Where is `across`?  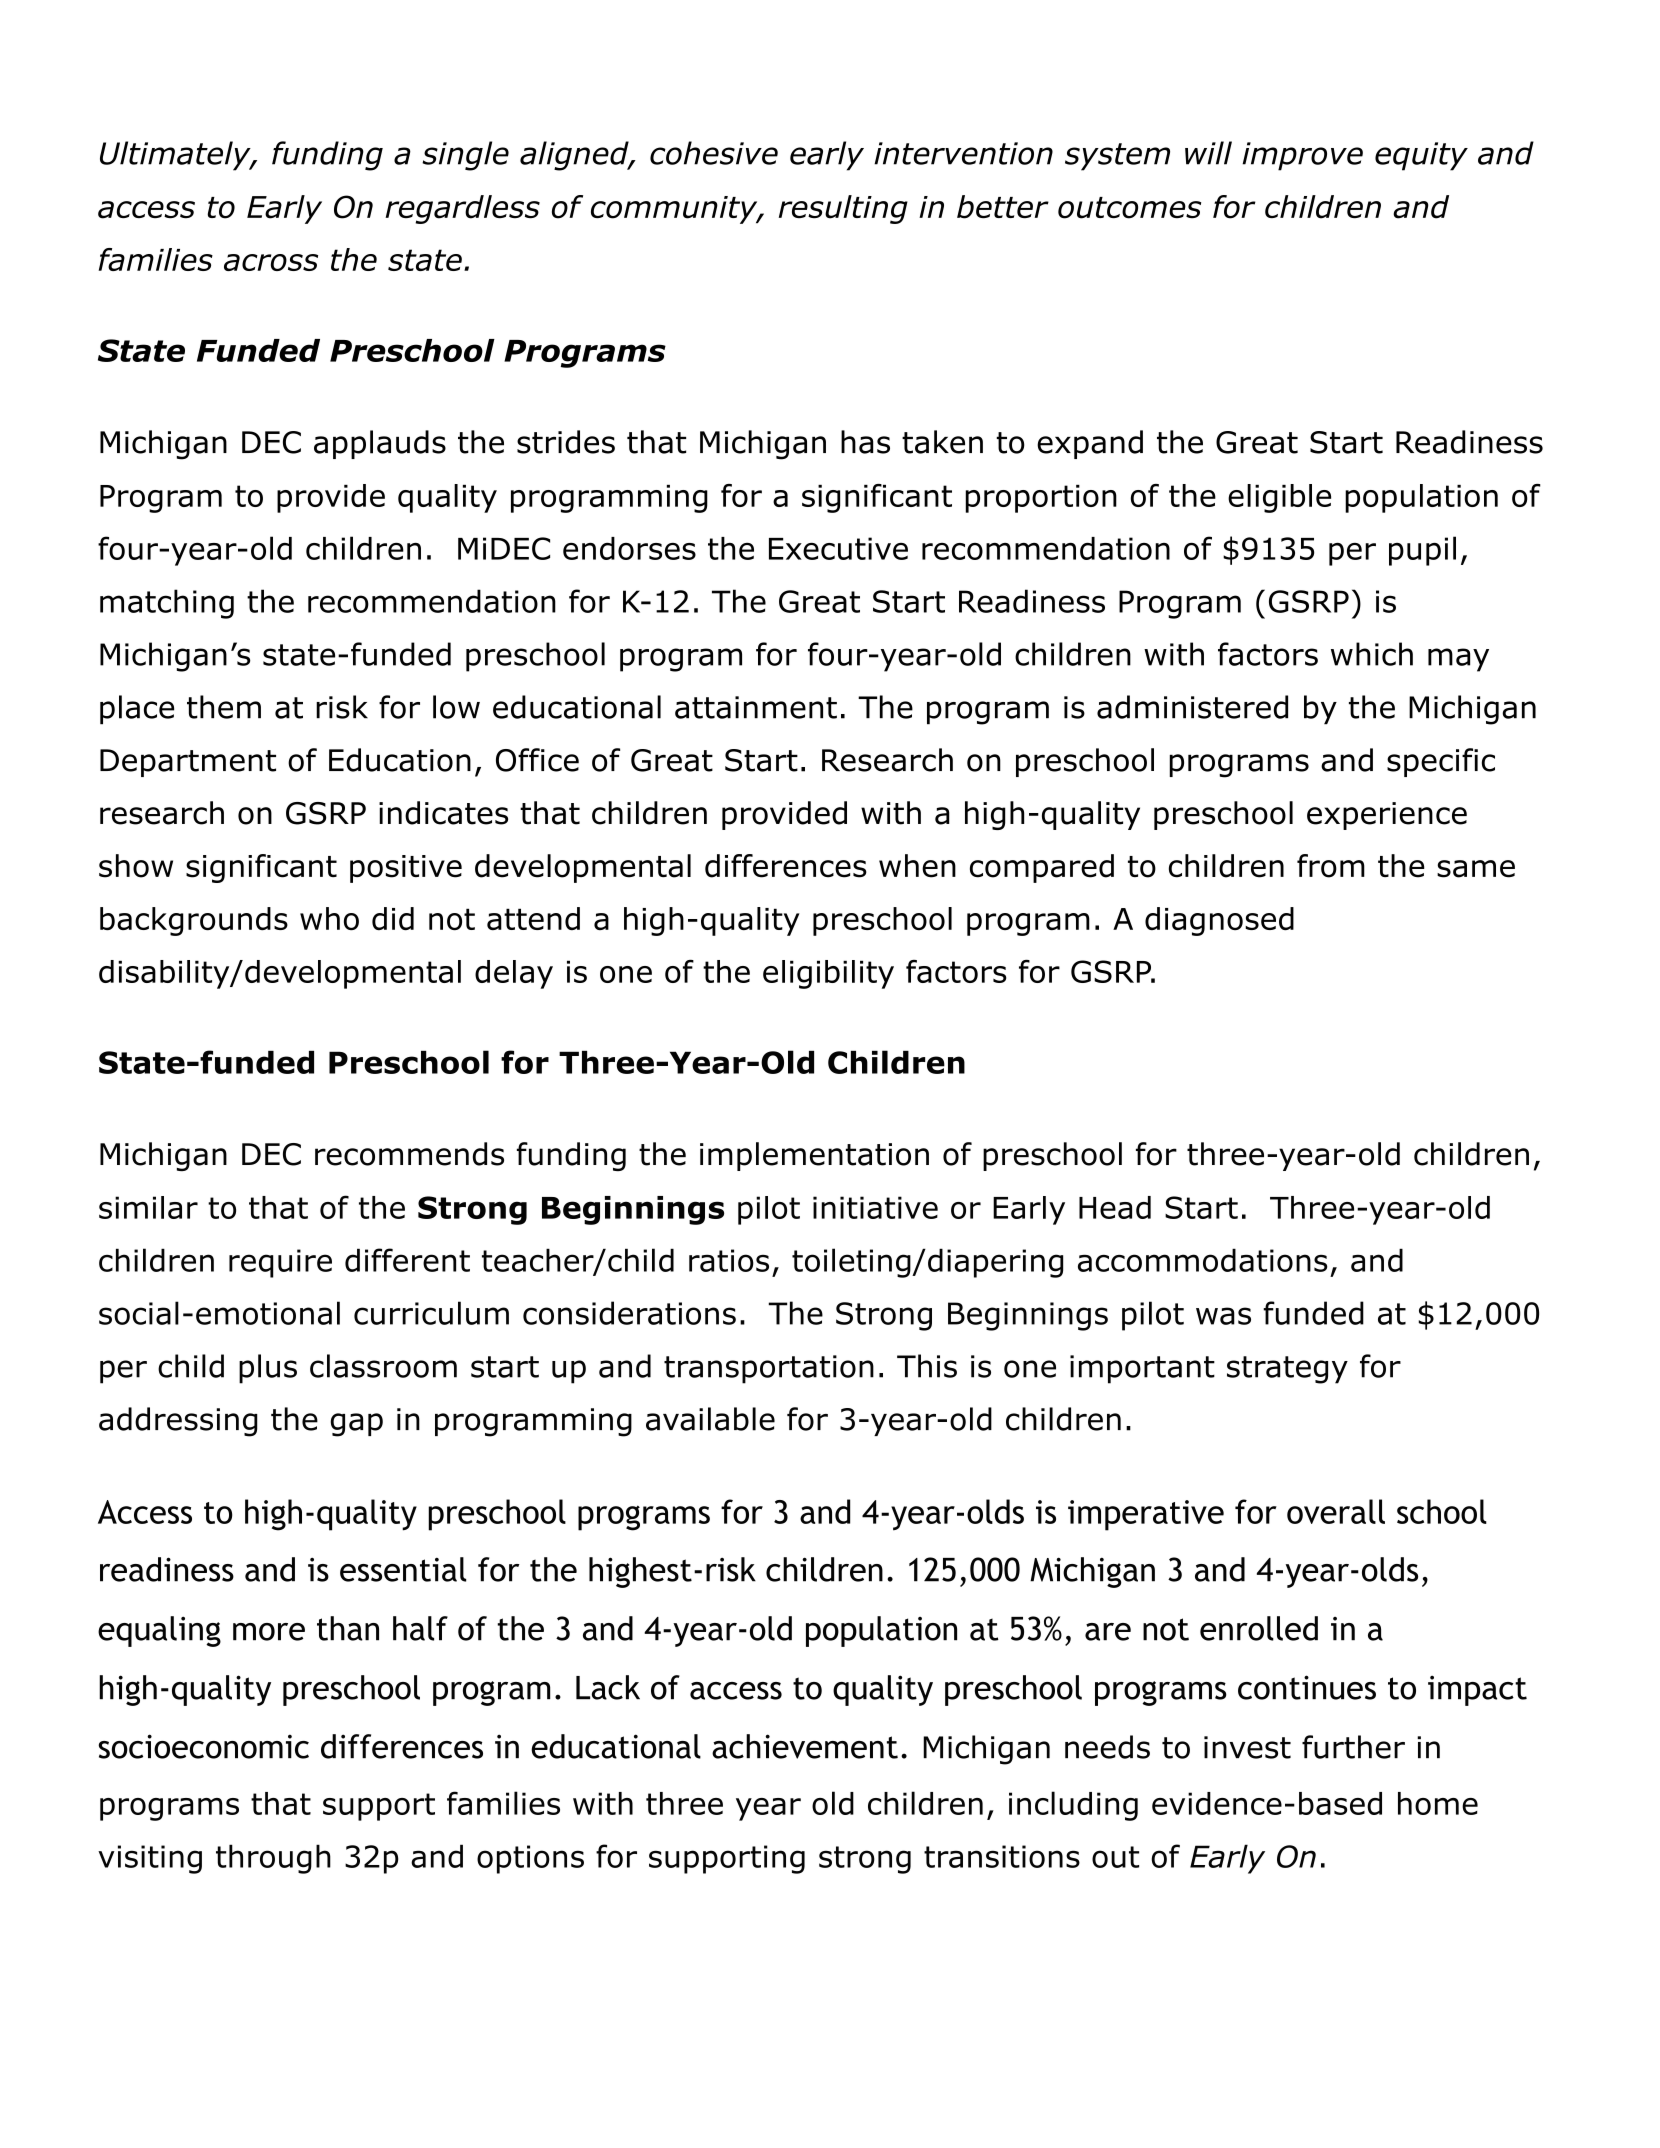
across is located at coordinates (271, 262).
